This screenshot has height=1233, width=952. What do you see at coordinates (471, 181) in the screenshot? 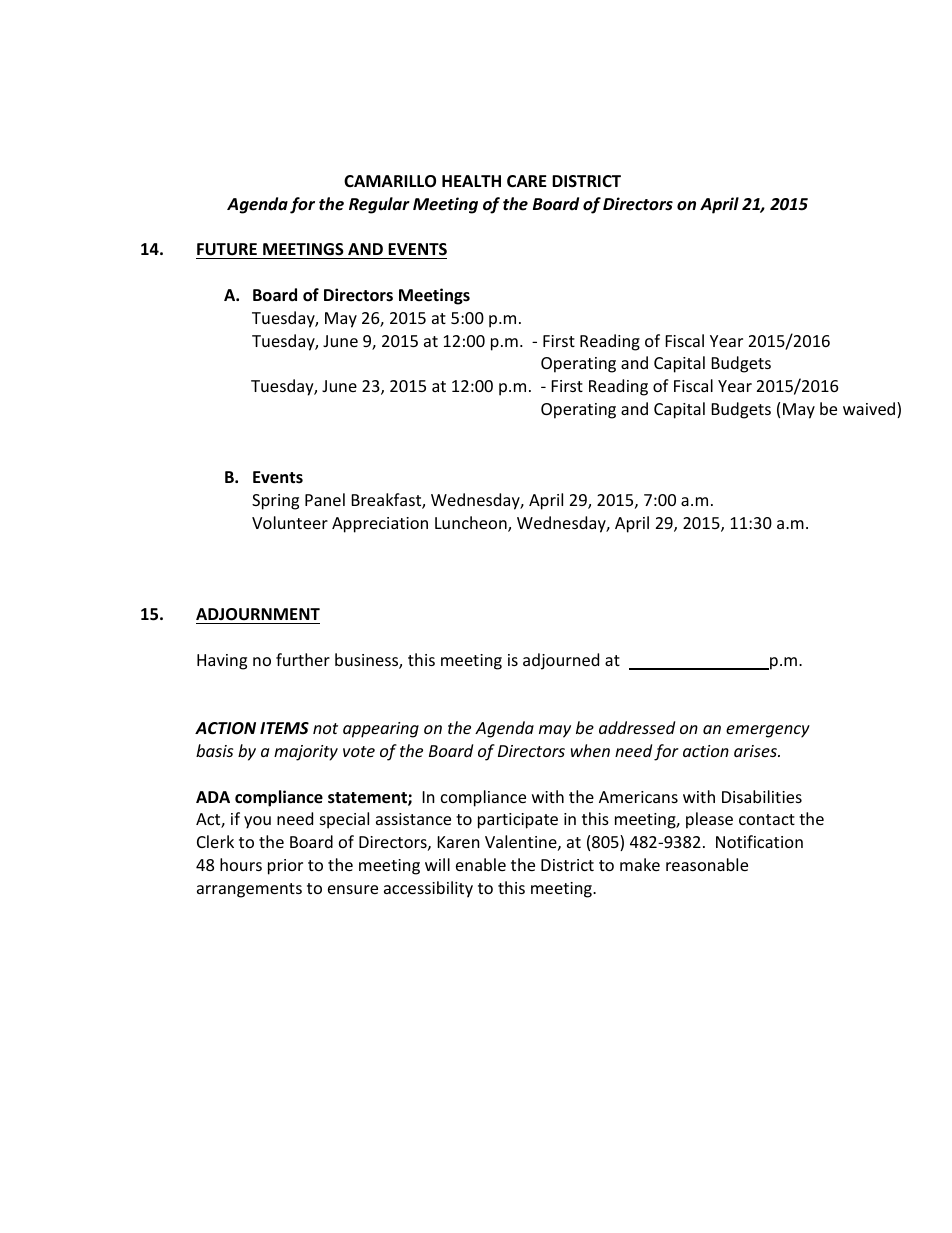
I see `HEALTH` at bounding box center [471, 181].
